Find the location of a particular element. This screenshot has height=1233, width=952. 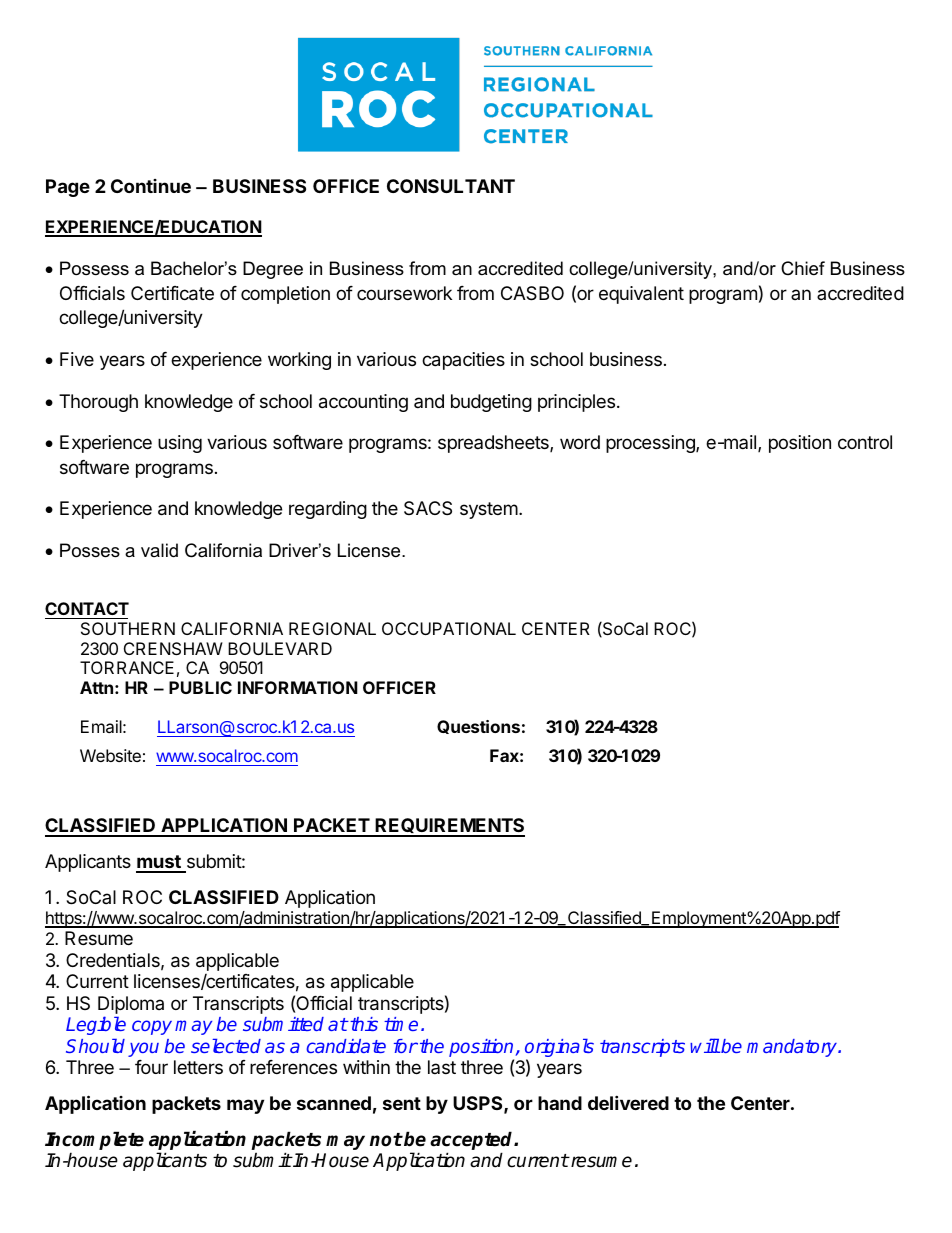

delivered is located at coordinates (628, 1102).
